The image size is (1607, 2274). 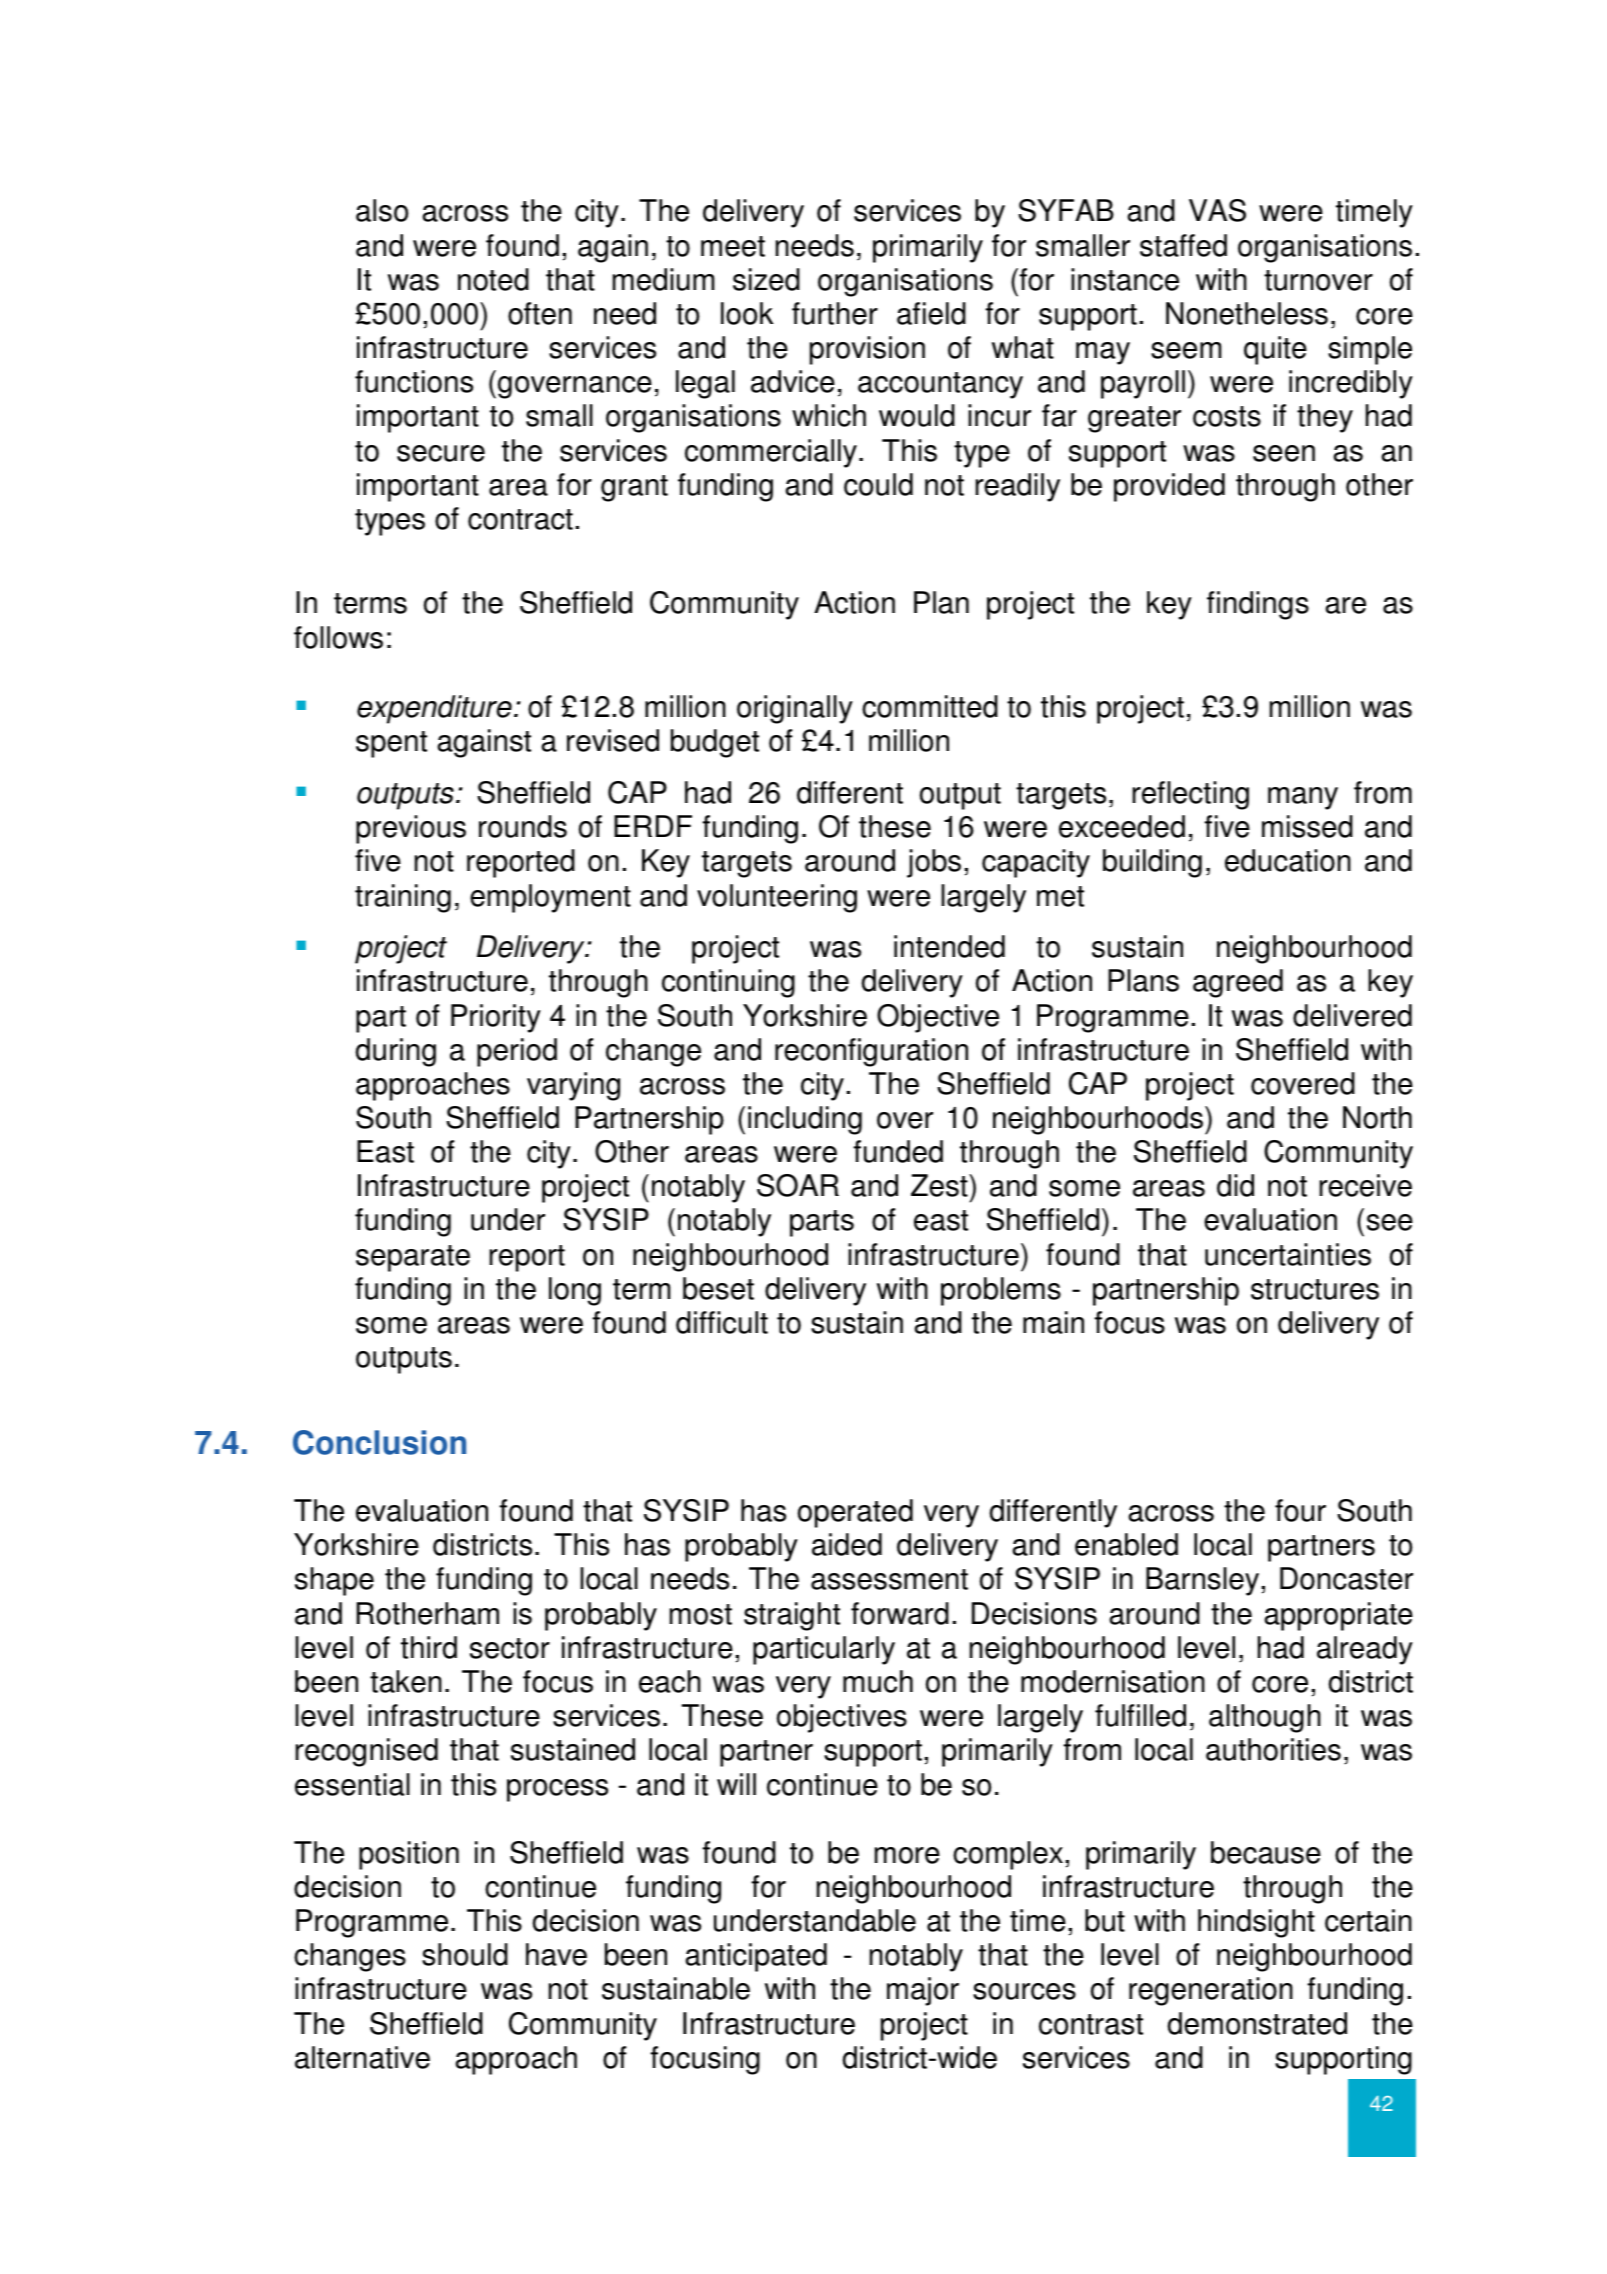 What do you see at coordinates (835, 313) in the screenshot?
I see `further` at bounding box center [835, 313].
